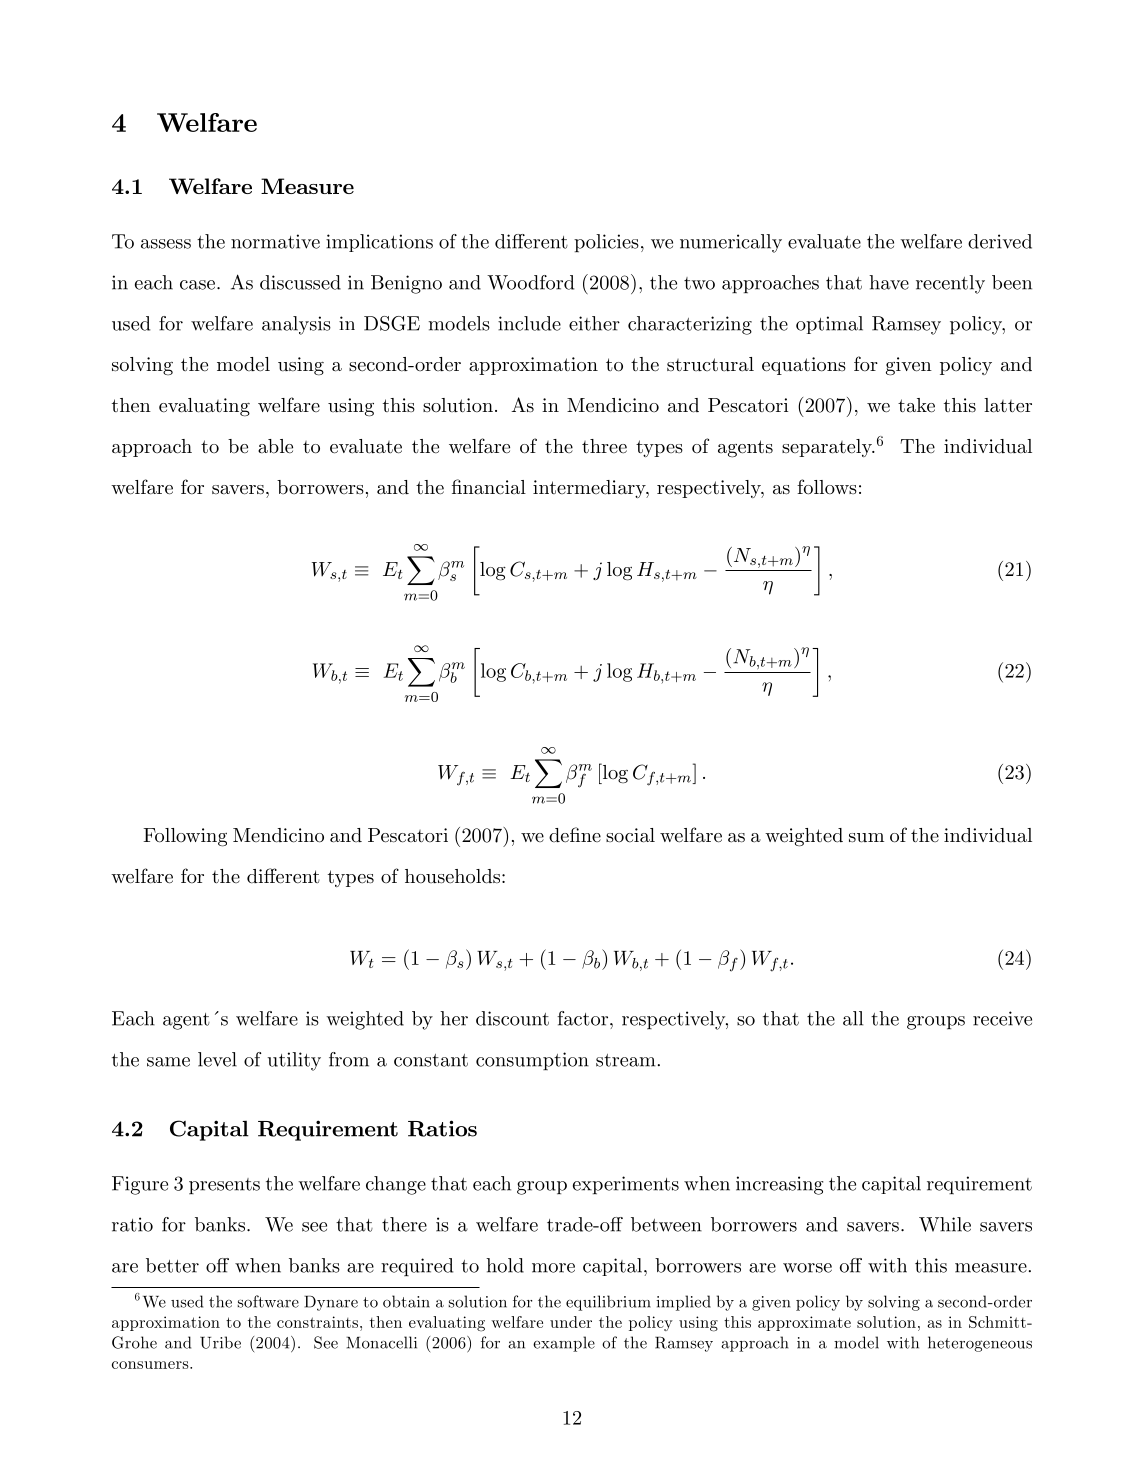 This image has height=1480, width=1144. I want to click on factor, so click(582, 1018).
